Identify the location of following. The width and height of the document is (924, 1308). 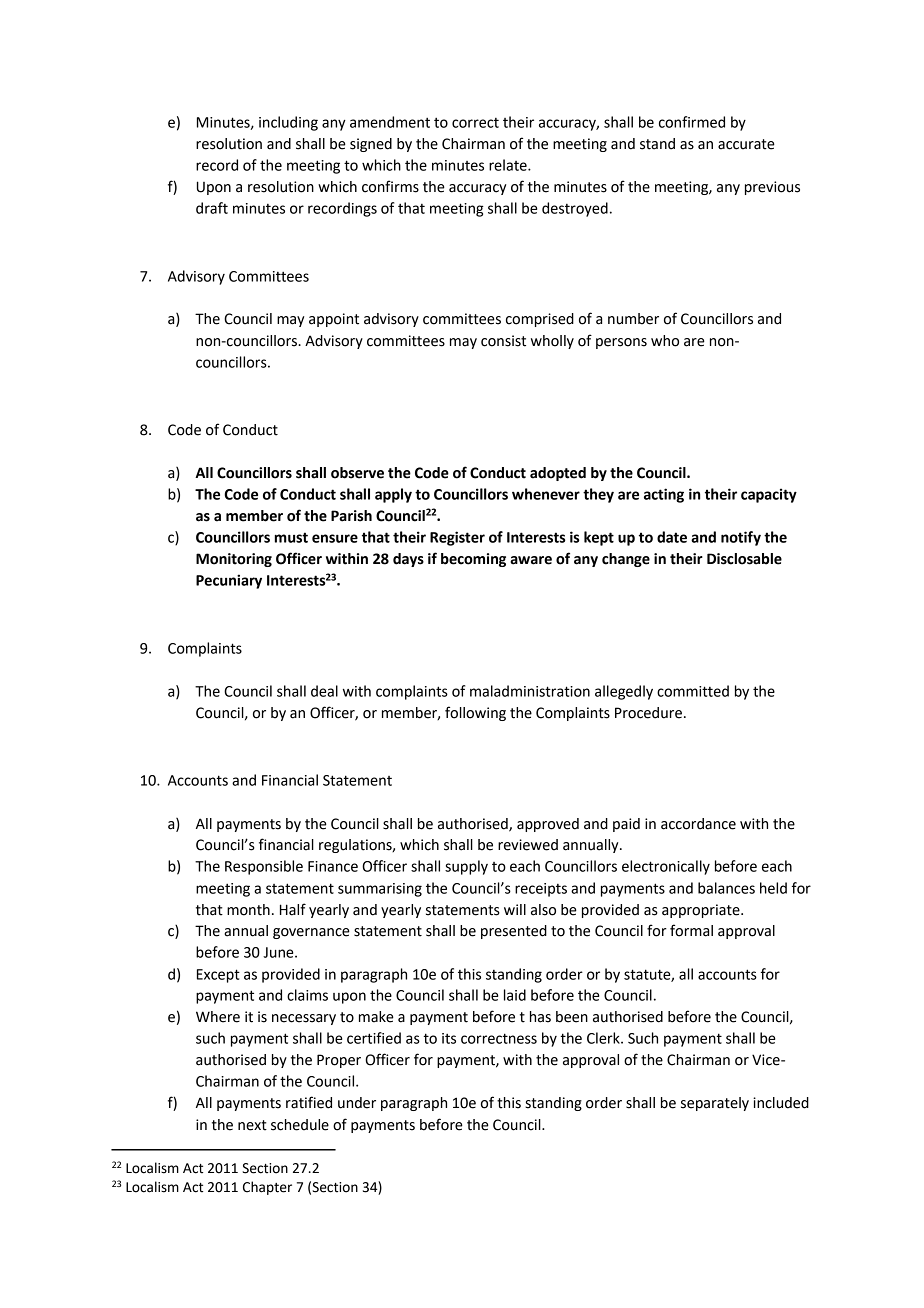
(475, 713).
